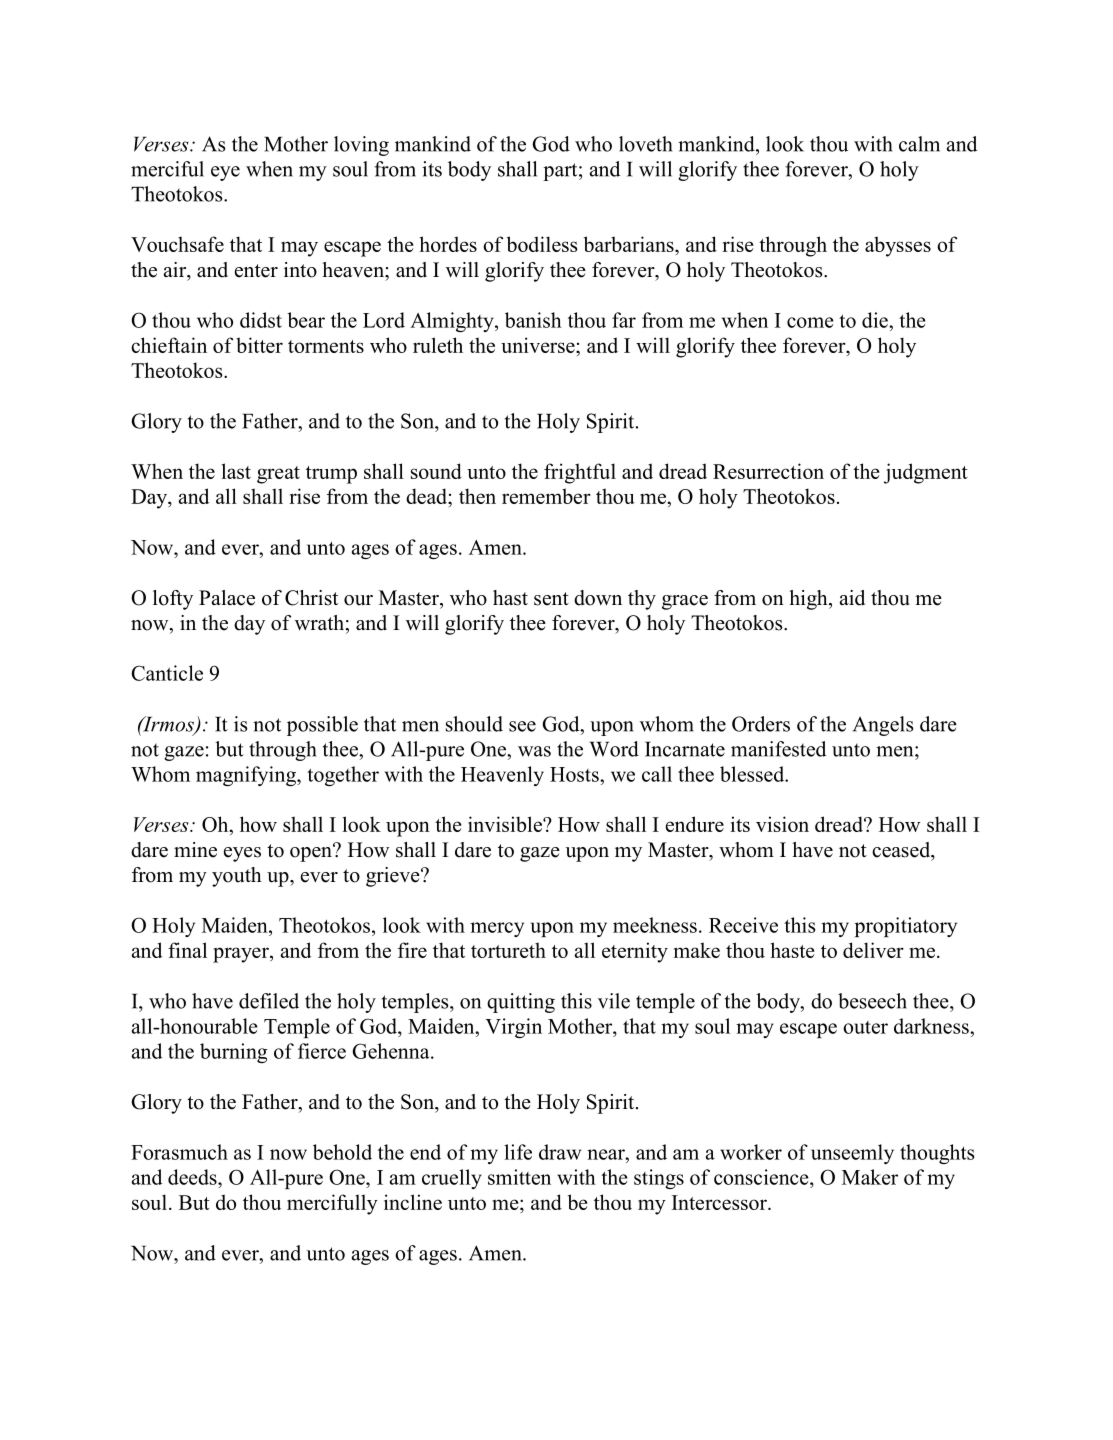 The height and width of the page is (1440, 1113). What do you see at coordinates (242, 955) in the page?
I see `prayer` at bounding box center [242, 955].
